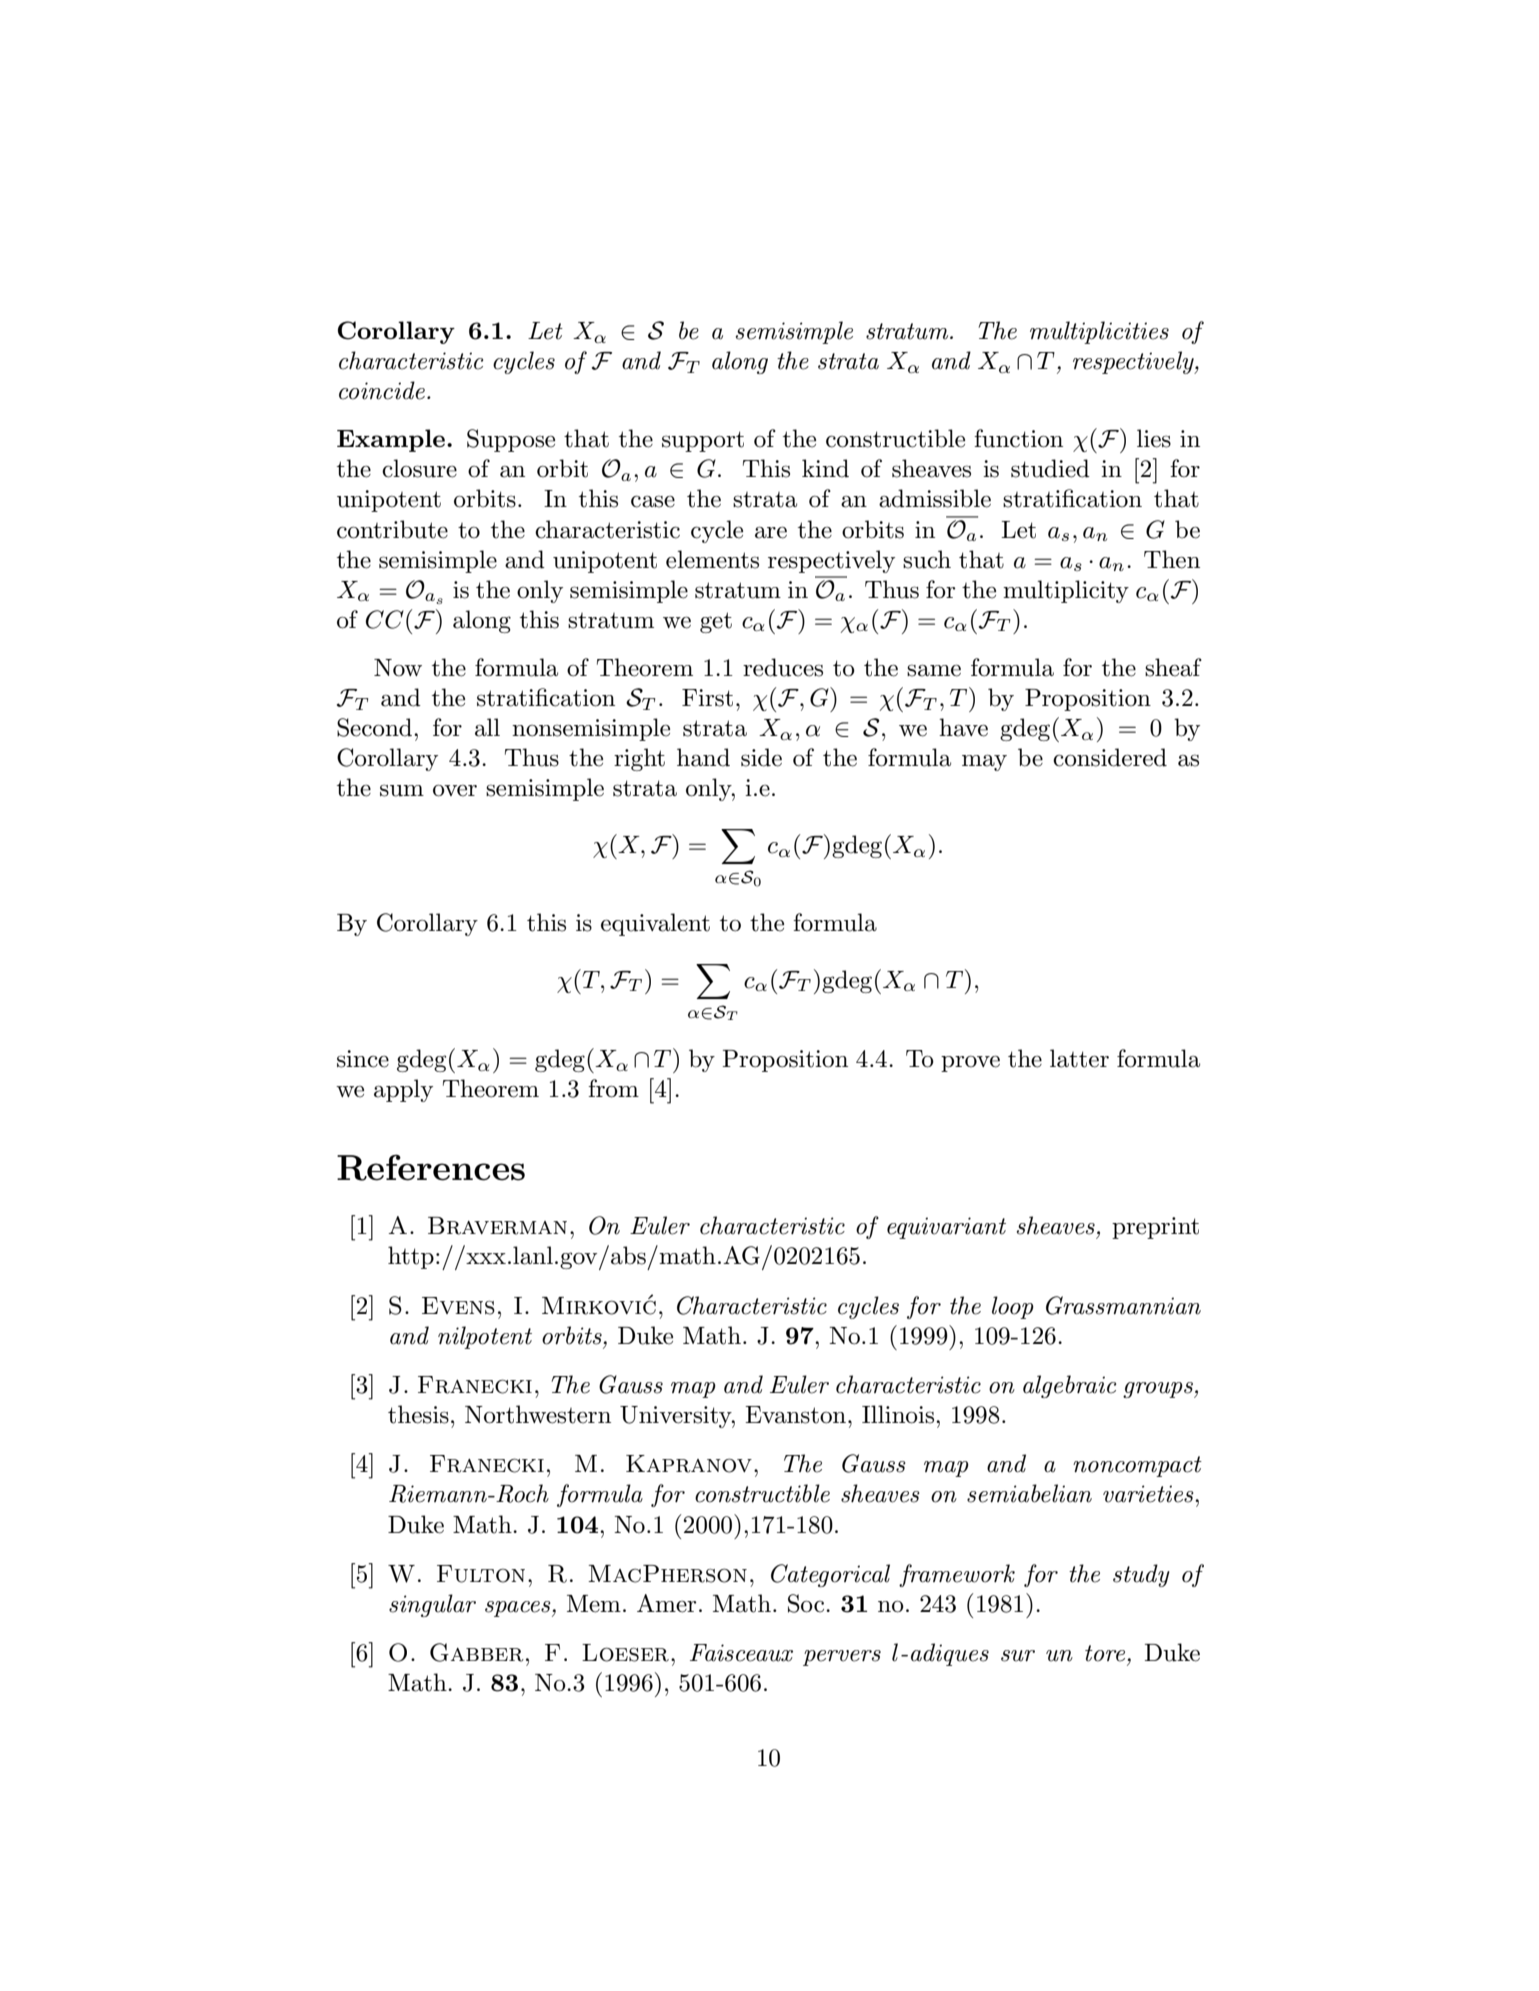 The width and height of the screenshot is (1539, 1991). I want to click on multiplicities, so click(1099, 332).
